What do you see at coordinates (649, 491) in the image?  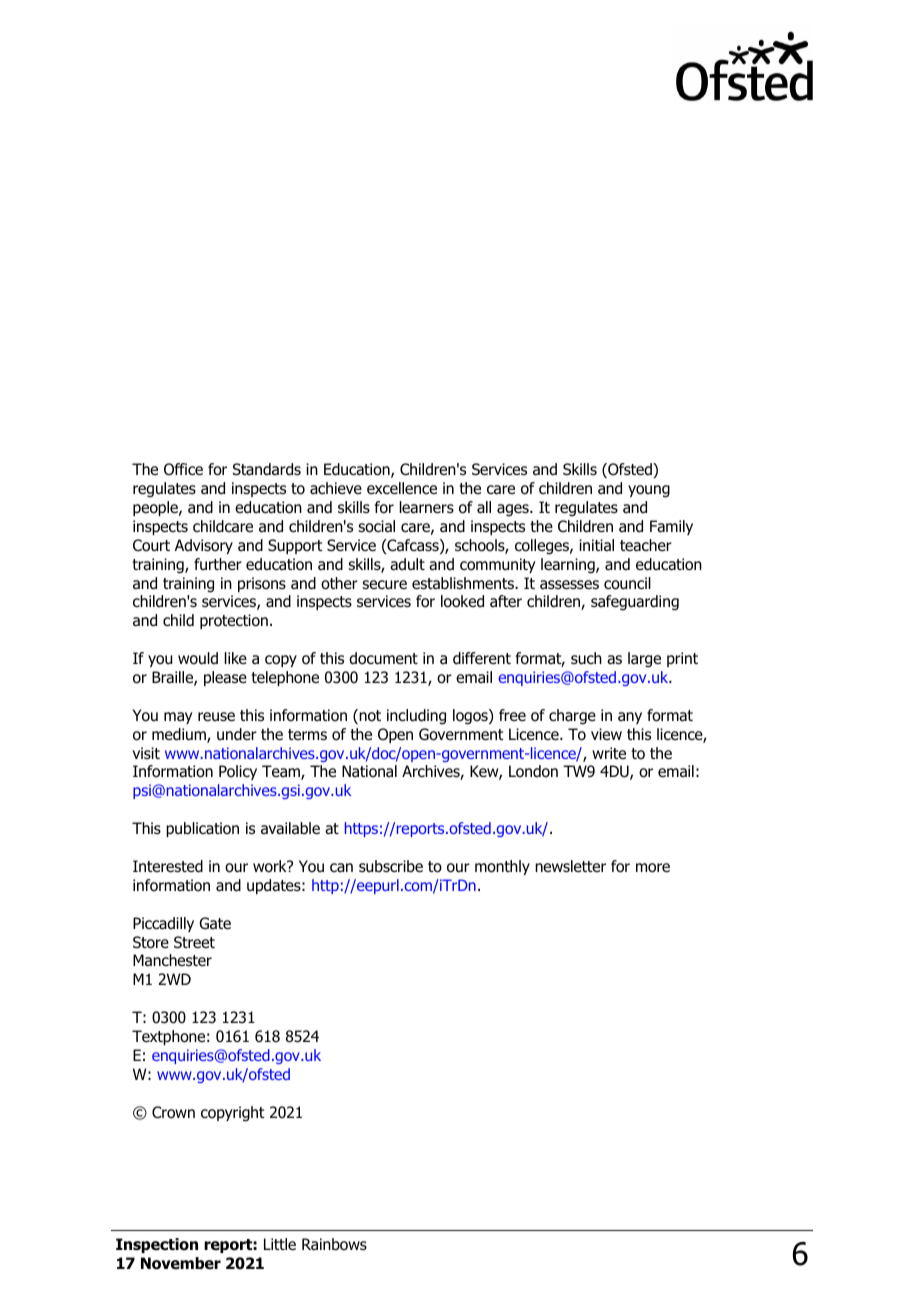 I see `young` at bounding box center [649, 491].
